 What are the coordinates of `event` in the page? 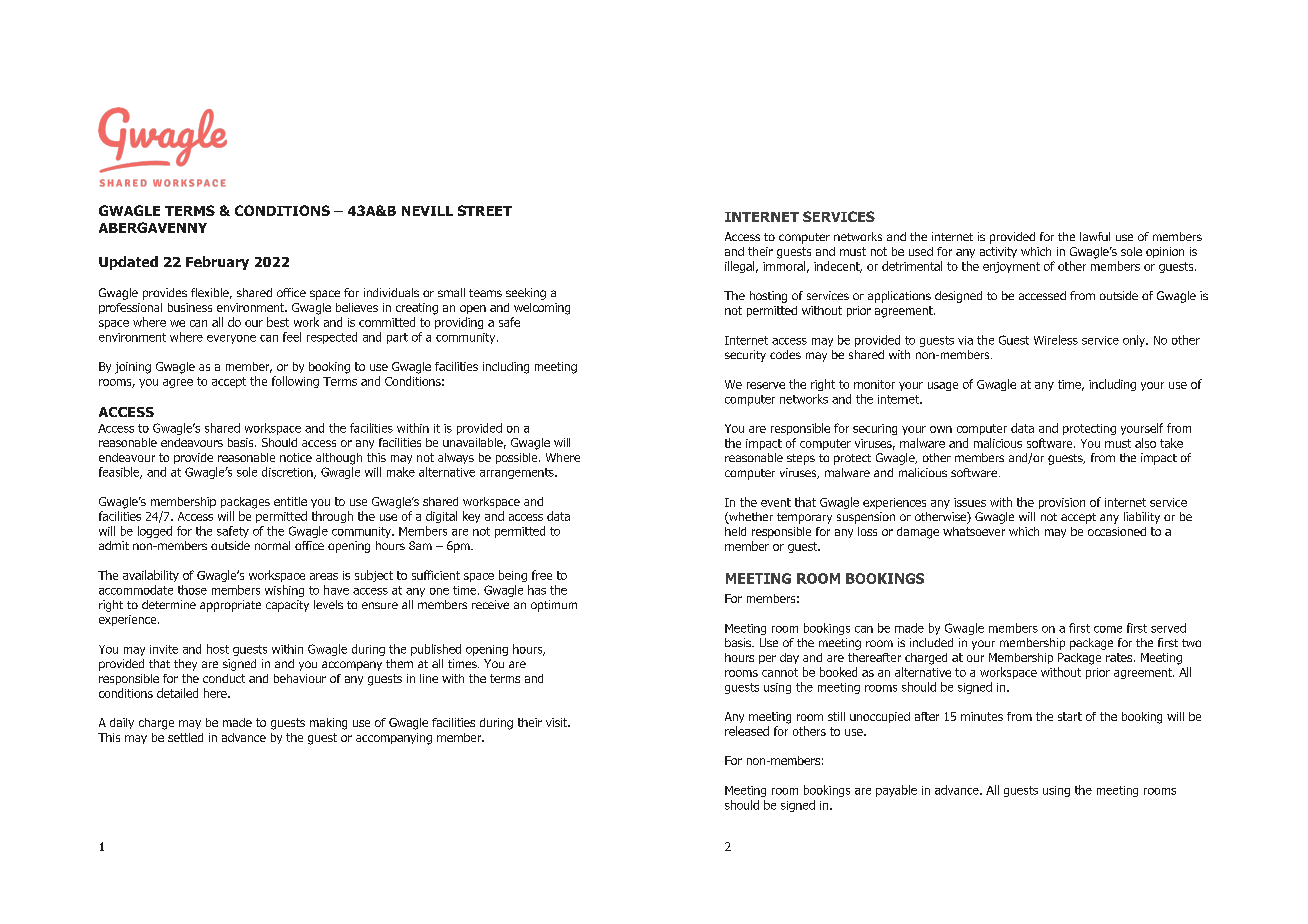 It's located at (776, 502).
